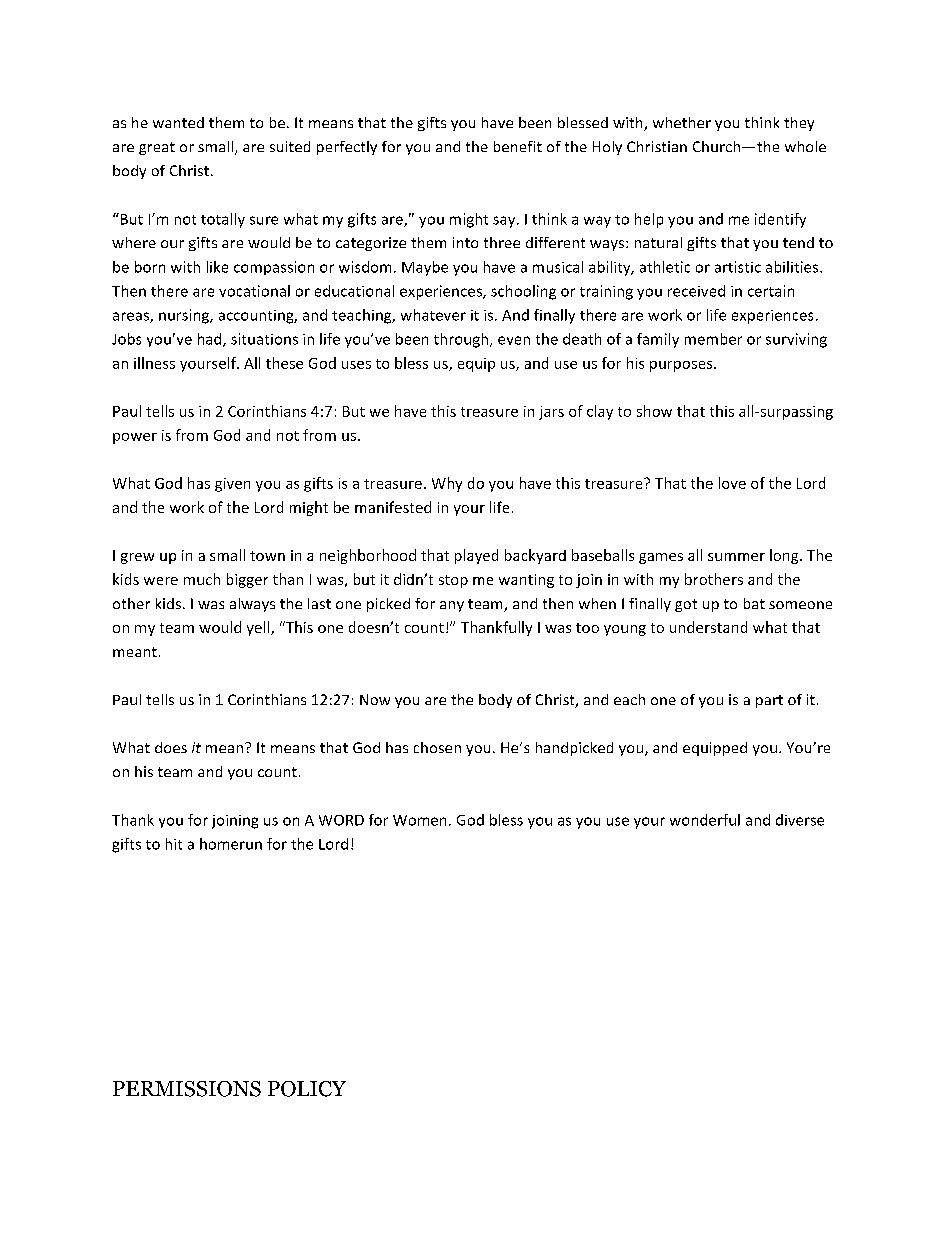 The height and width of the page is (1233, 952). What do you see at coordinates (452, 606) in the page?
I see `any` at bounding box center [452, 606].
